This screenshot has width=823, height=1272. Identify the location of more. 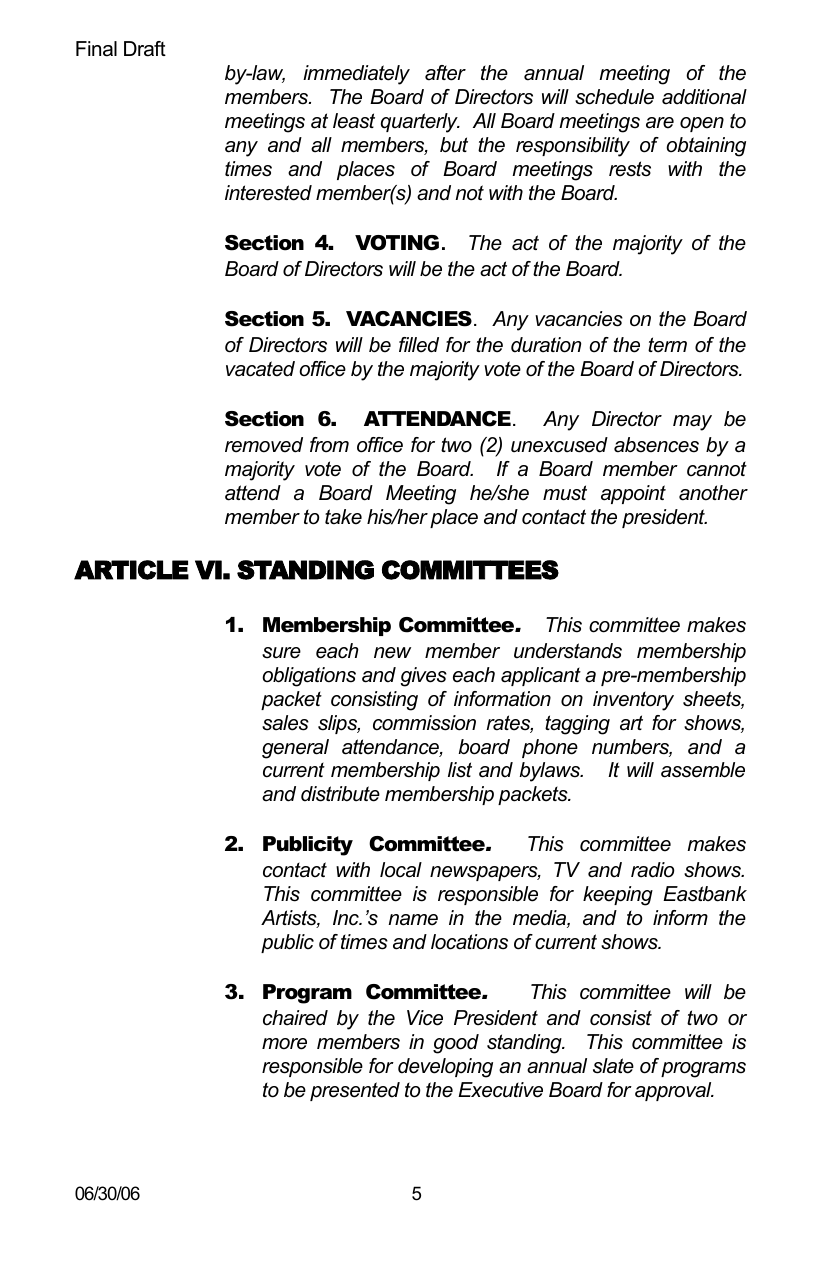
(284, 1044).
